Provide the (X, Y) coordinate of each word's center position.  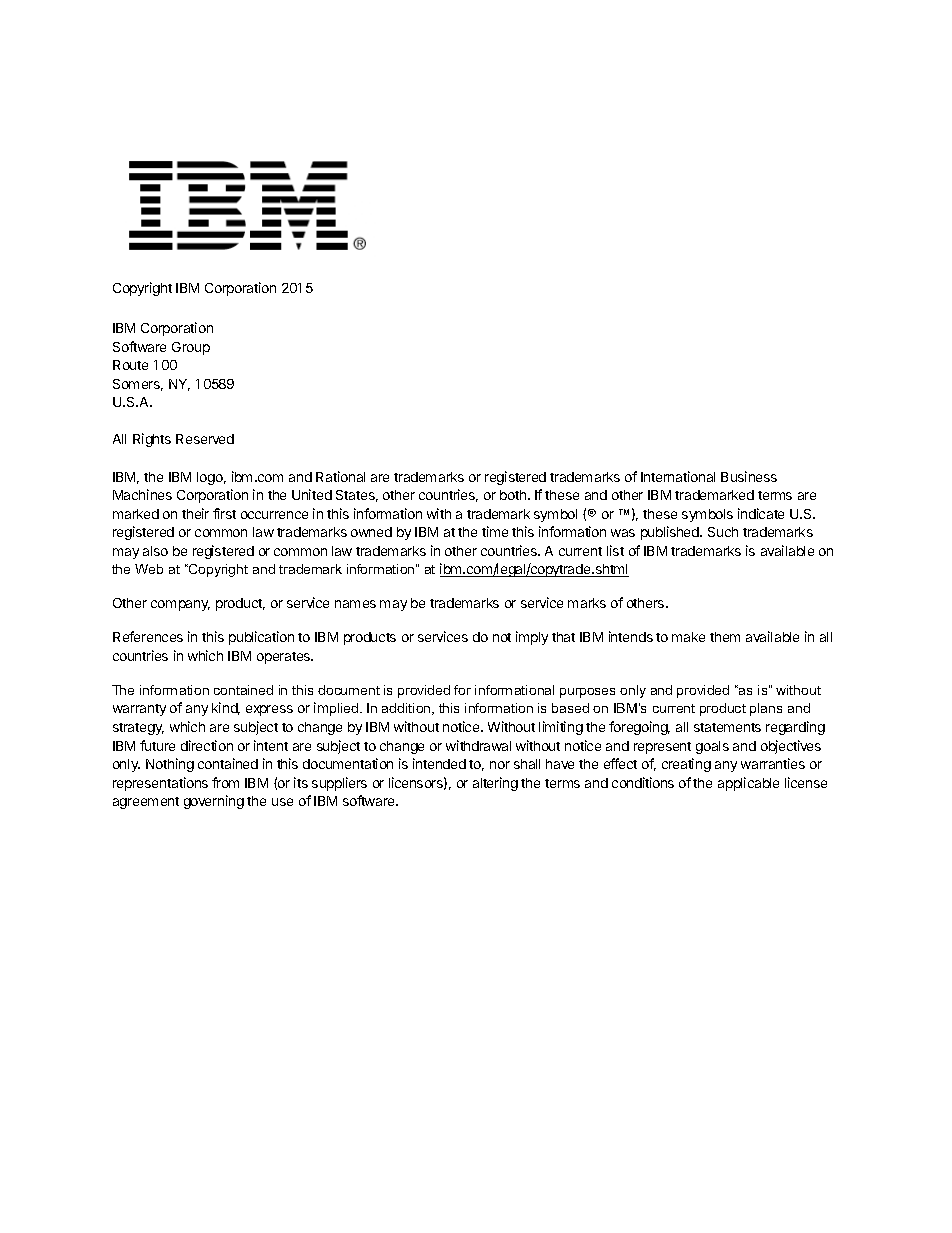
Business (749, 476)
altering (495, 784)
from (225, 782)
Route (130, 365)
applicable (748, 784)
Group (191, 348)
